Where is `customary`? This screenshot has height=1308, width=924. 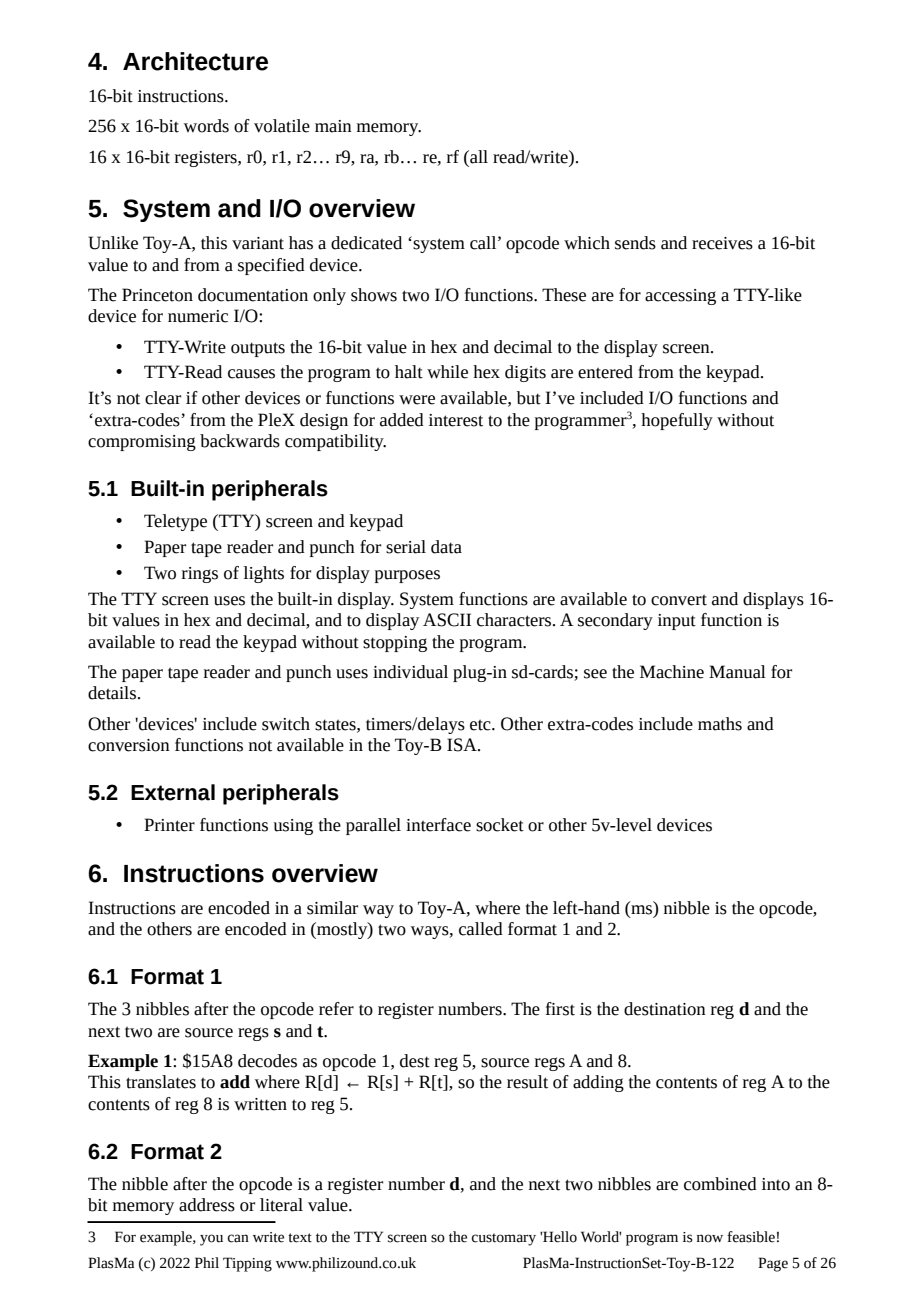 customary is located at coordinates (504, 1239).
